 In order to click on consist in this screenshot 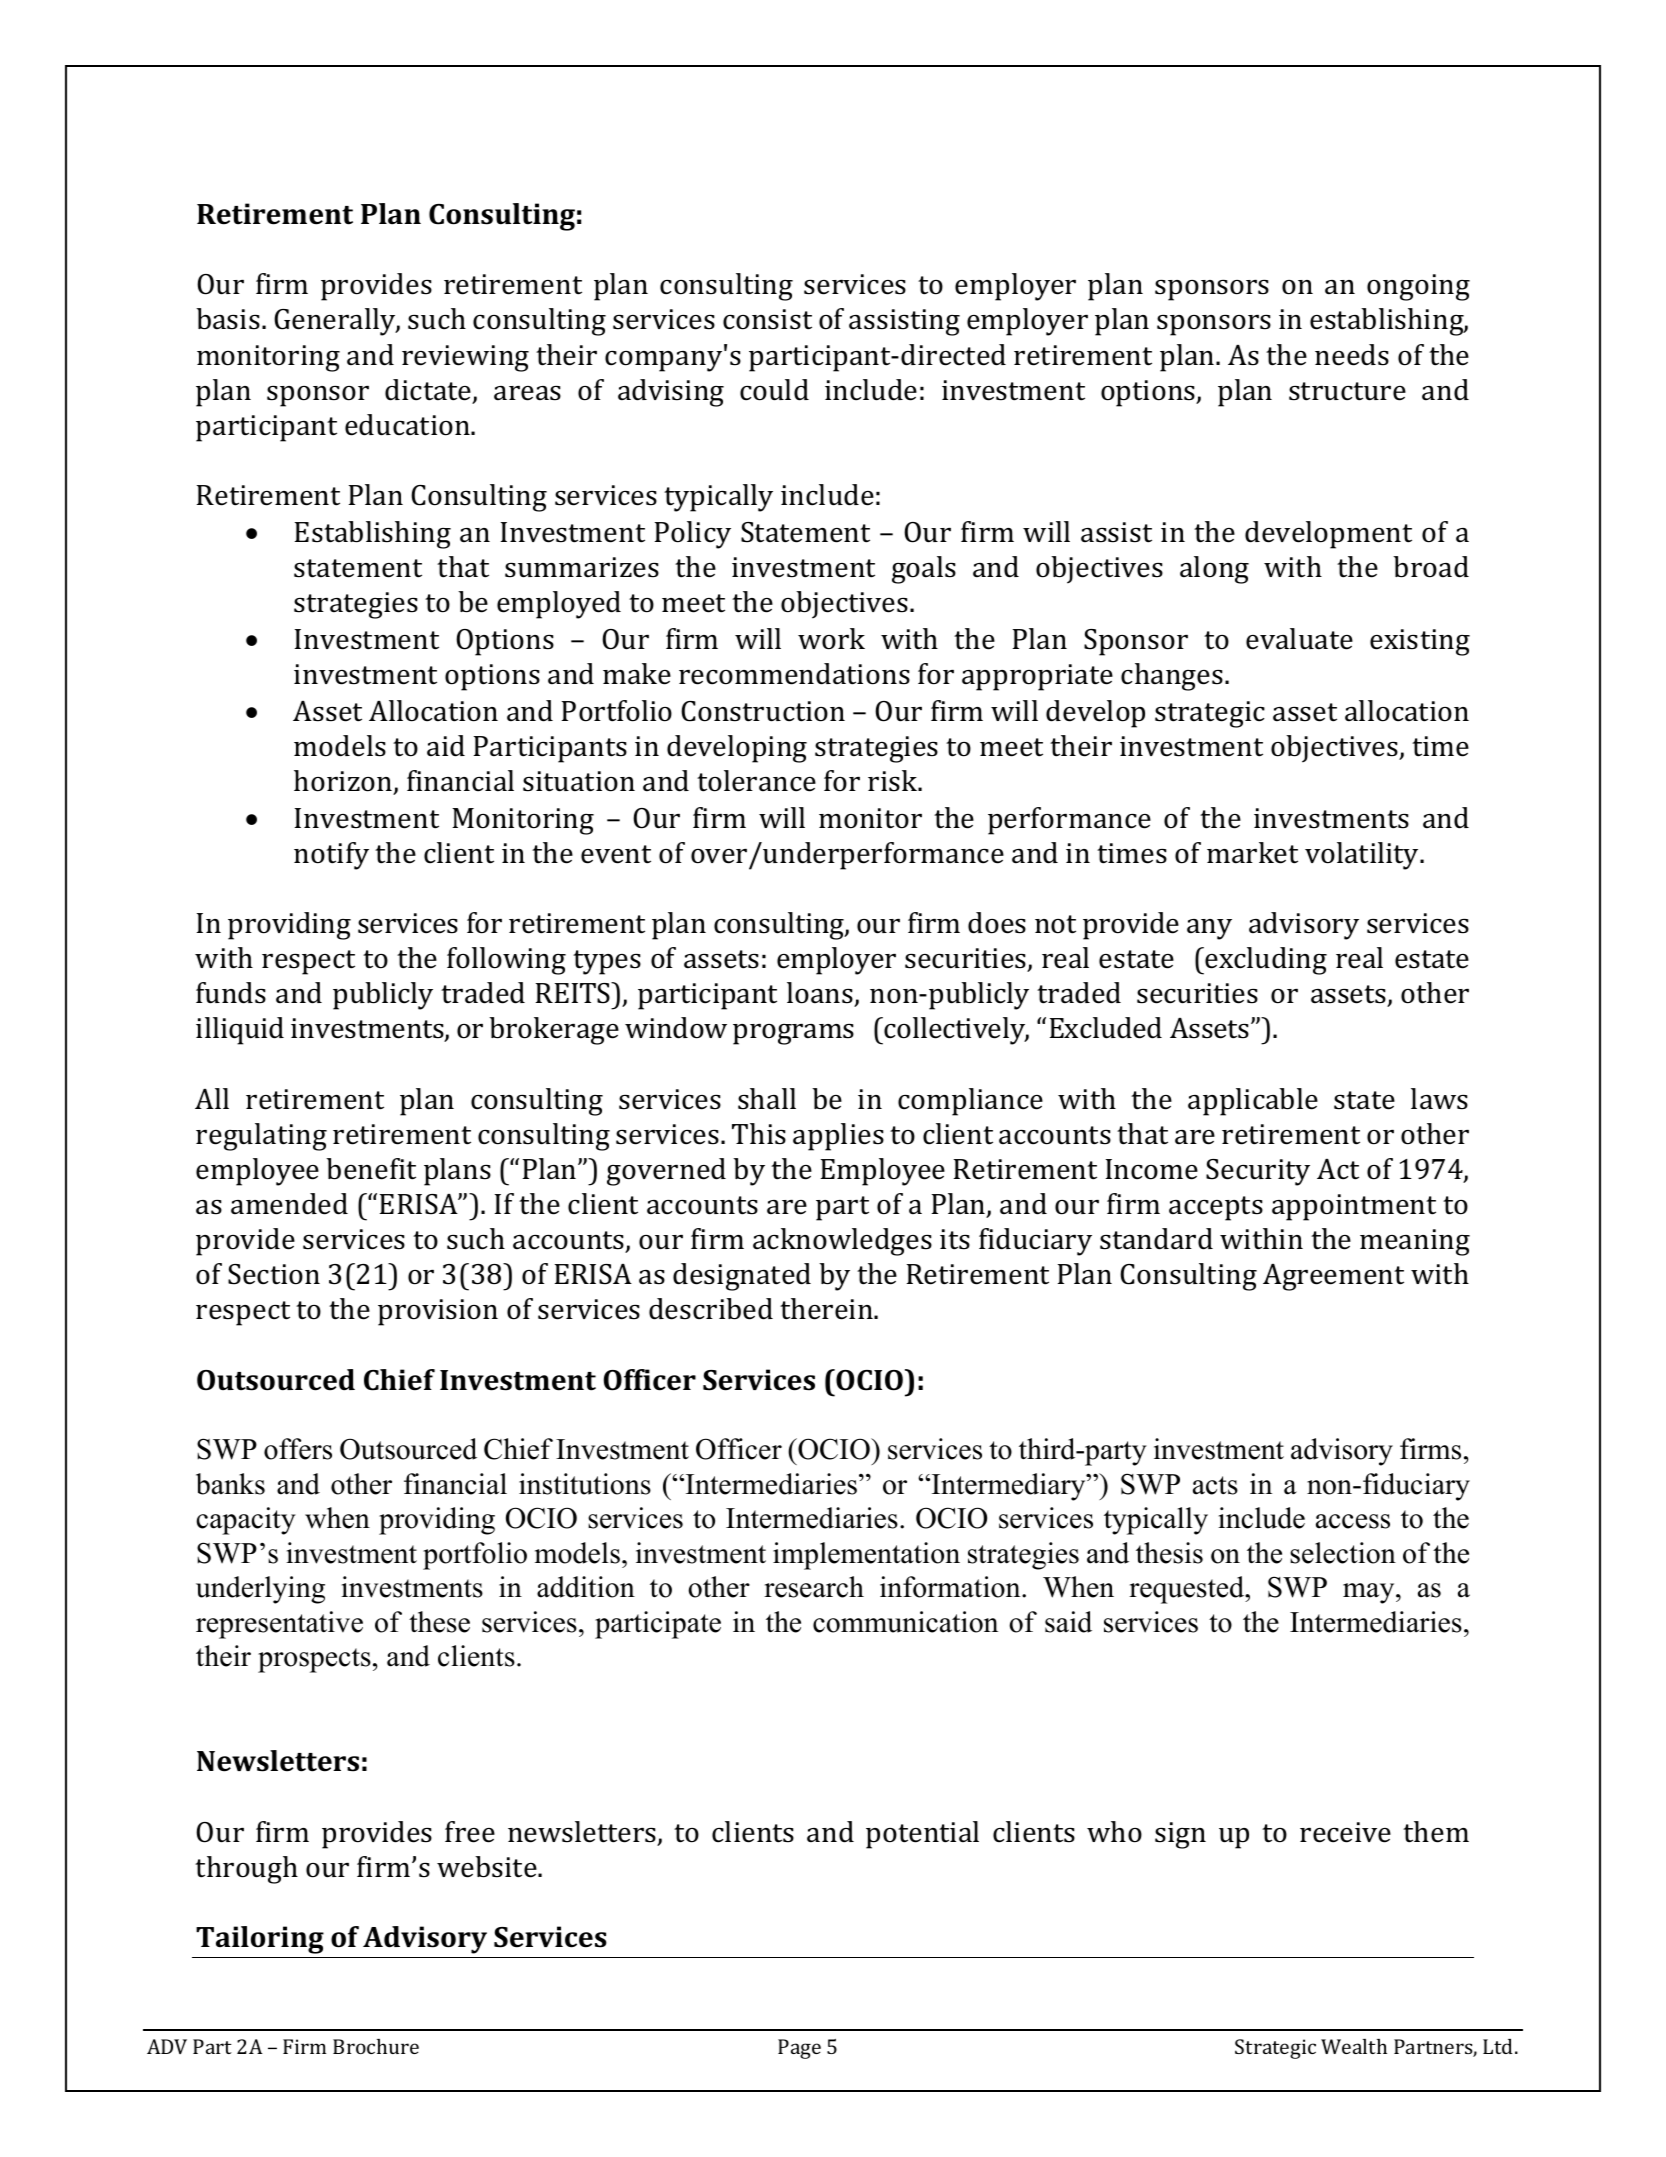, I will do `click(767, 319)`.
